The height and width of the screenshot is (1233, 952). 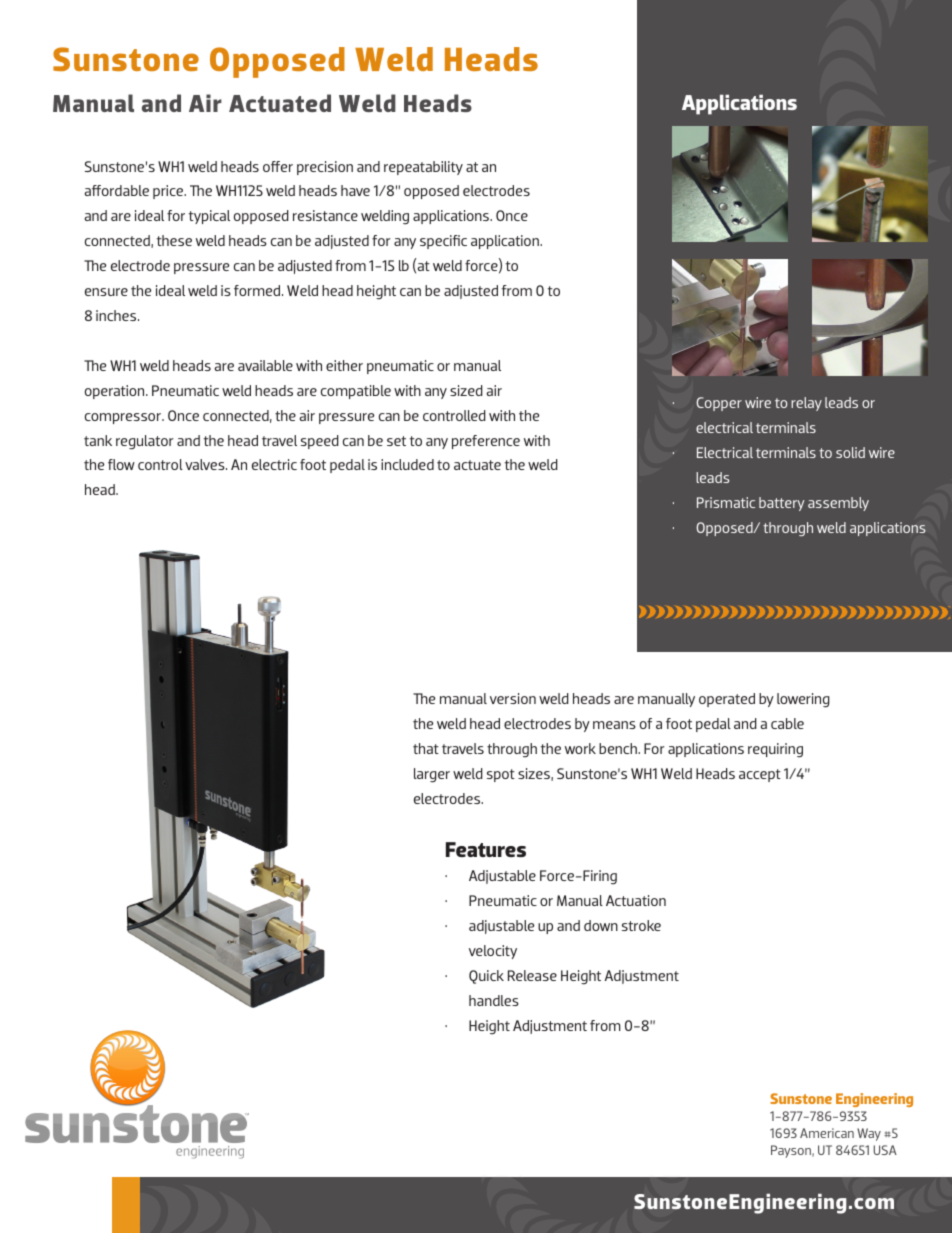 I want to click on price, so click(x=169, y=192).
